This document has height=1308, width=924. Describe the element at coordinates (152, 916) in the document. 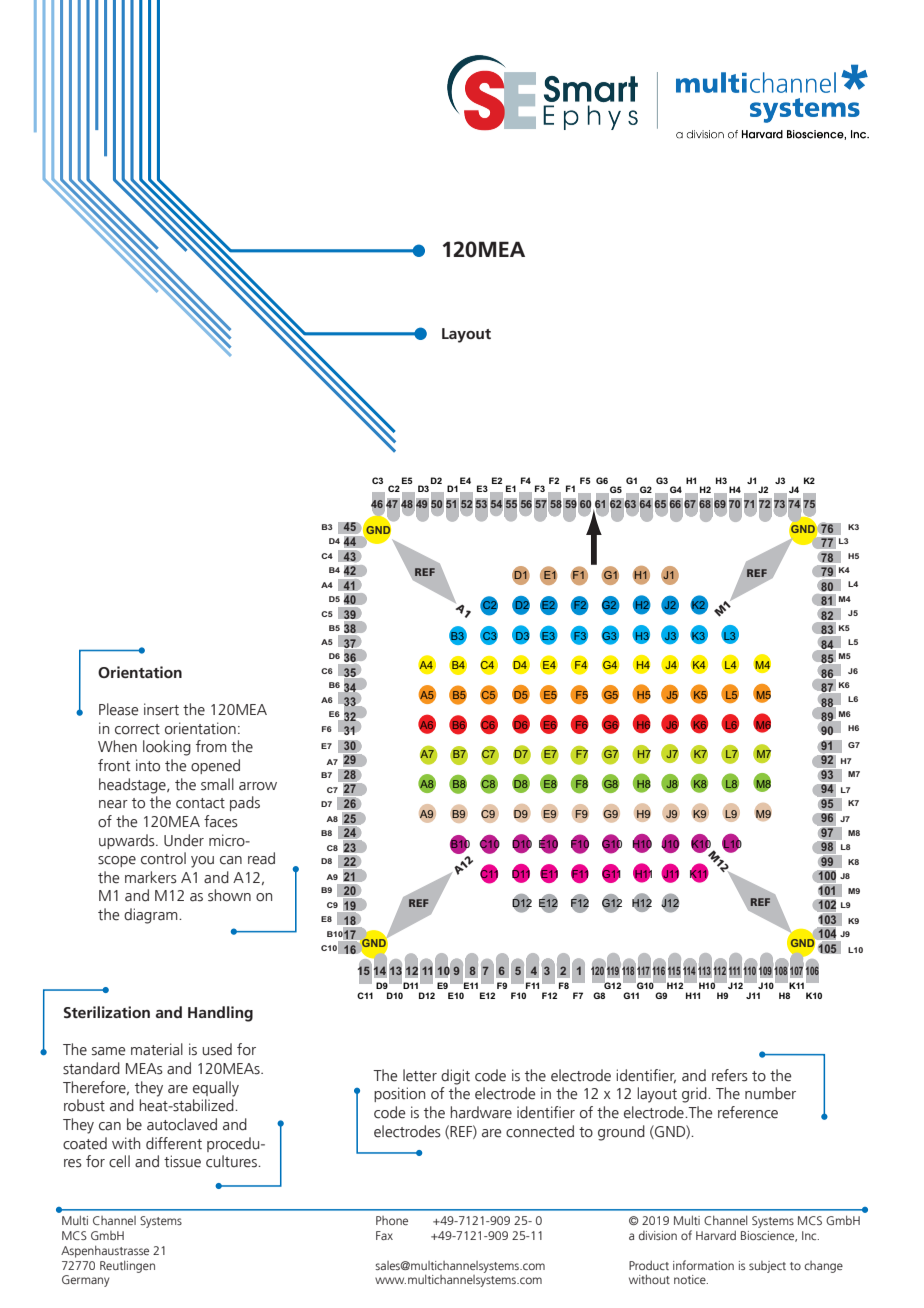

I see `diagram` at that location.
